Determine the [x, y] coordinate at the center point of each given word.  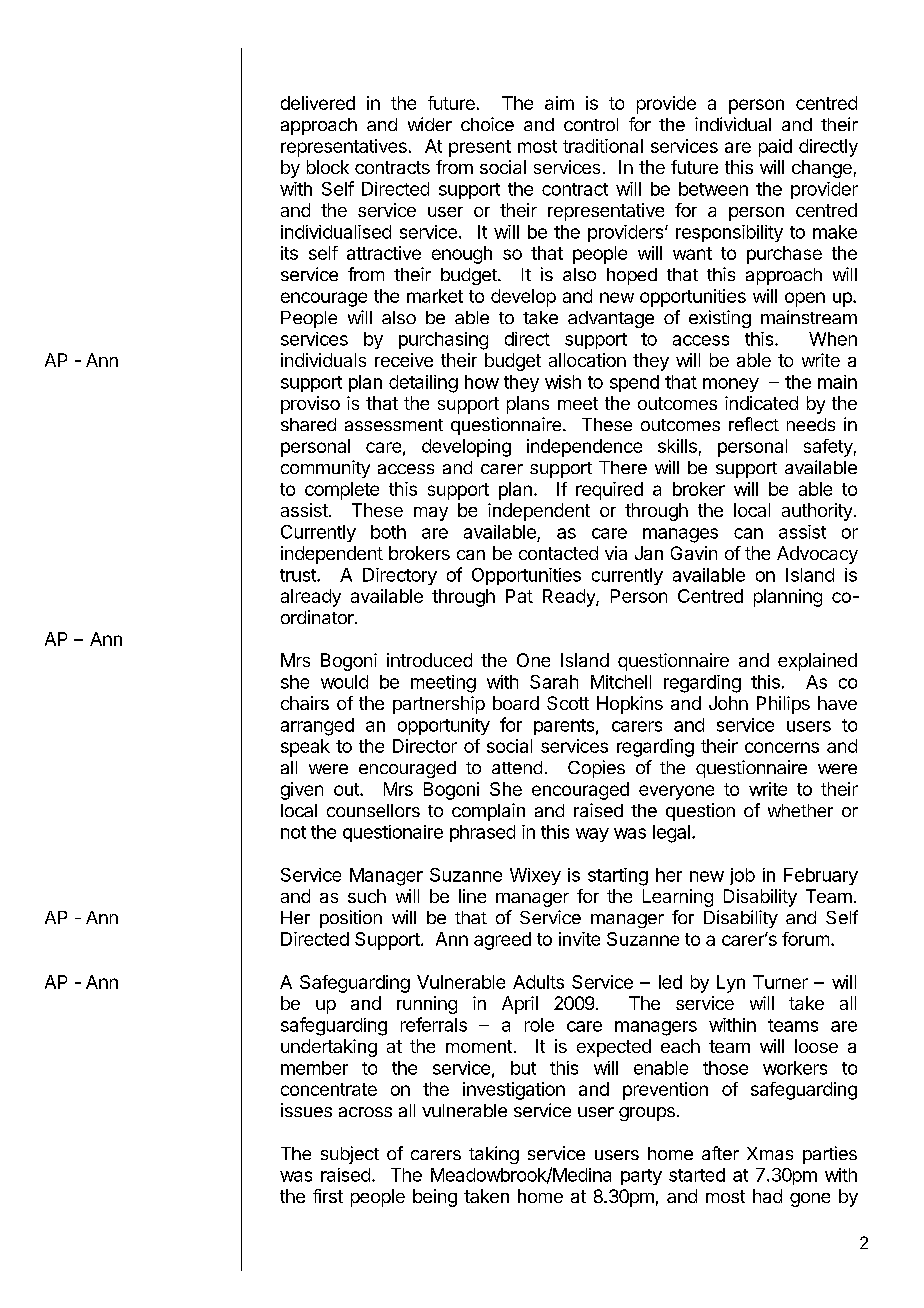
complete [342, 491]
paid [775, 148]
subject [350, 1155]
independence [584, 448]
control [591, 124]
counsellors [373, 810]
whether [800, 810]
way [592, 835]
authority [817, 512]
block [328, 167]
